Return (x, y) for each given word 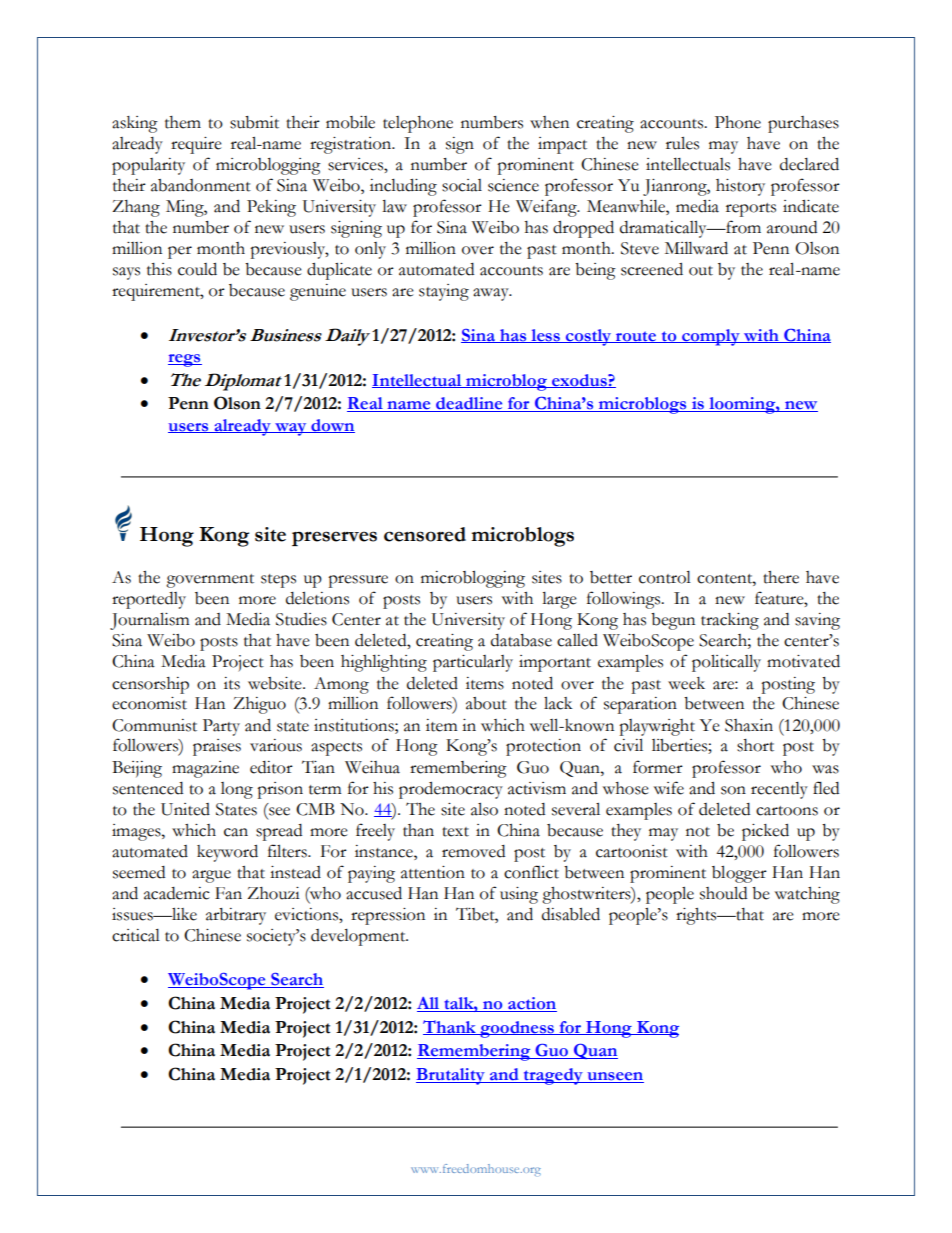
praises (217, 747)
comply (711, 337)
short (755, 745)
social (462, 185)
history (740, 187)
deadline (469, 404)
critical (136, 935)
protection (543, 747)
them (183, 122)
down (332, 426)
